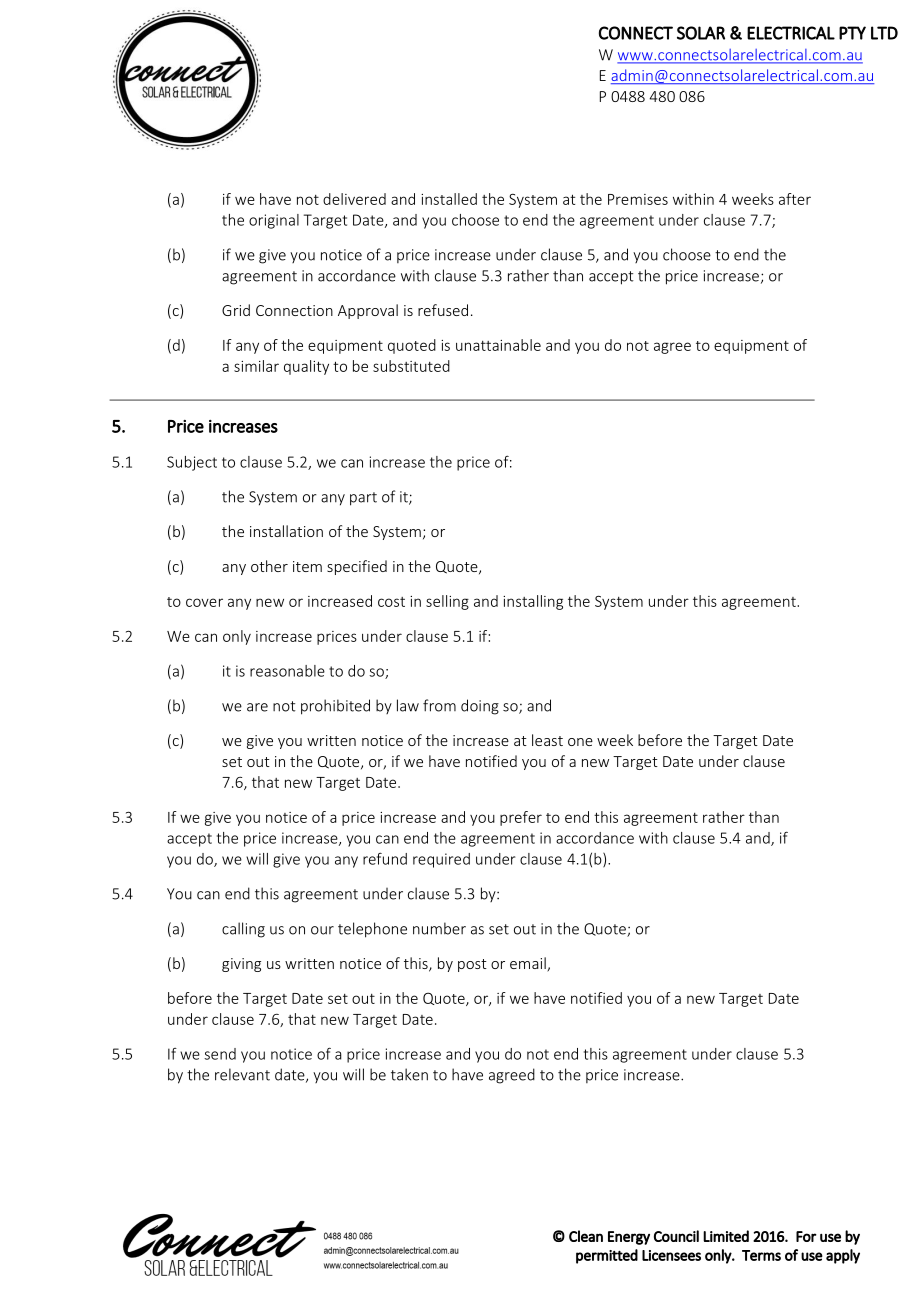 The height and width of the document is (1308, 924). Describe the element at coordinates (449, 199) in the document. I see `installed` at that location.
